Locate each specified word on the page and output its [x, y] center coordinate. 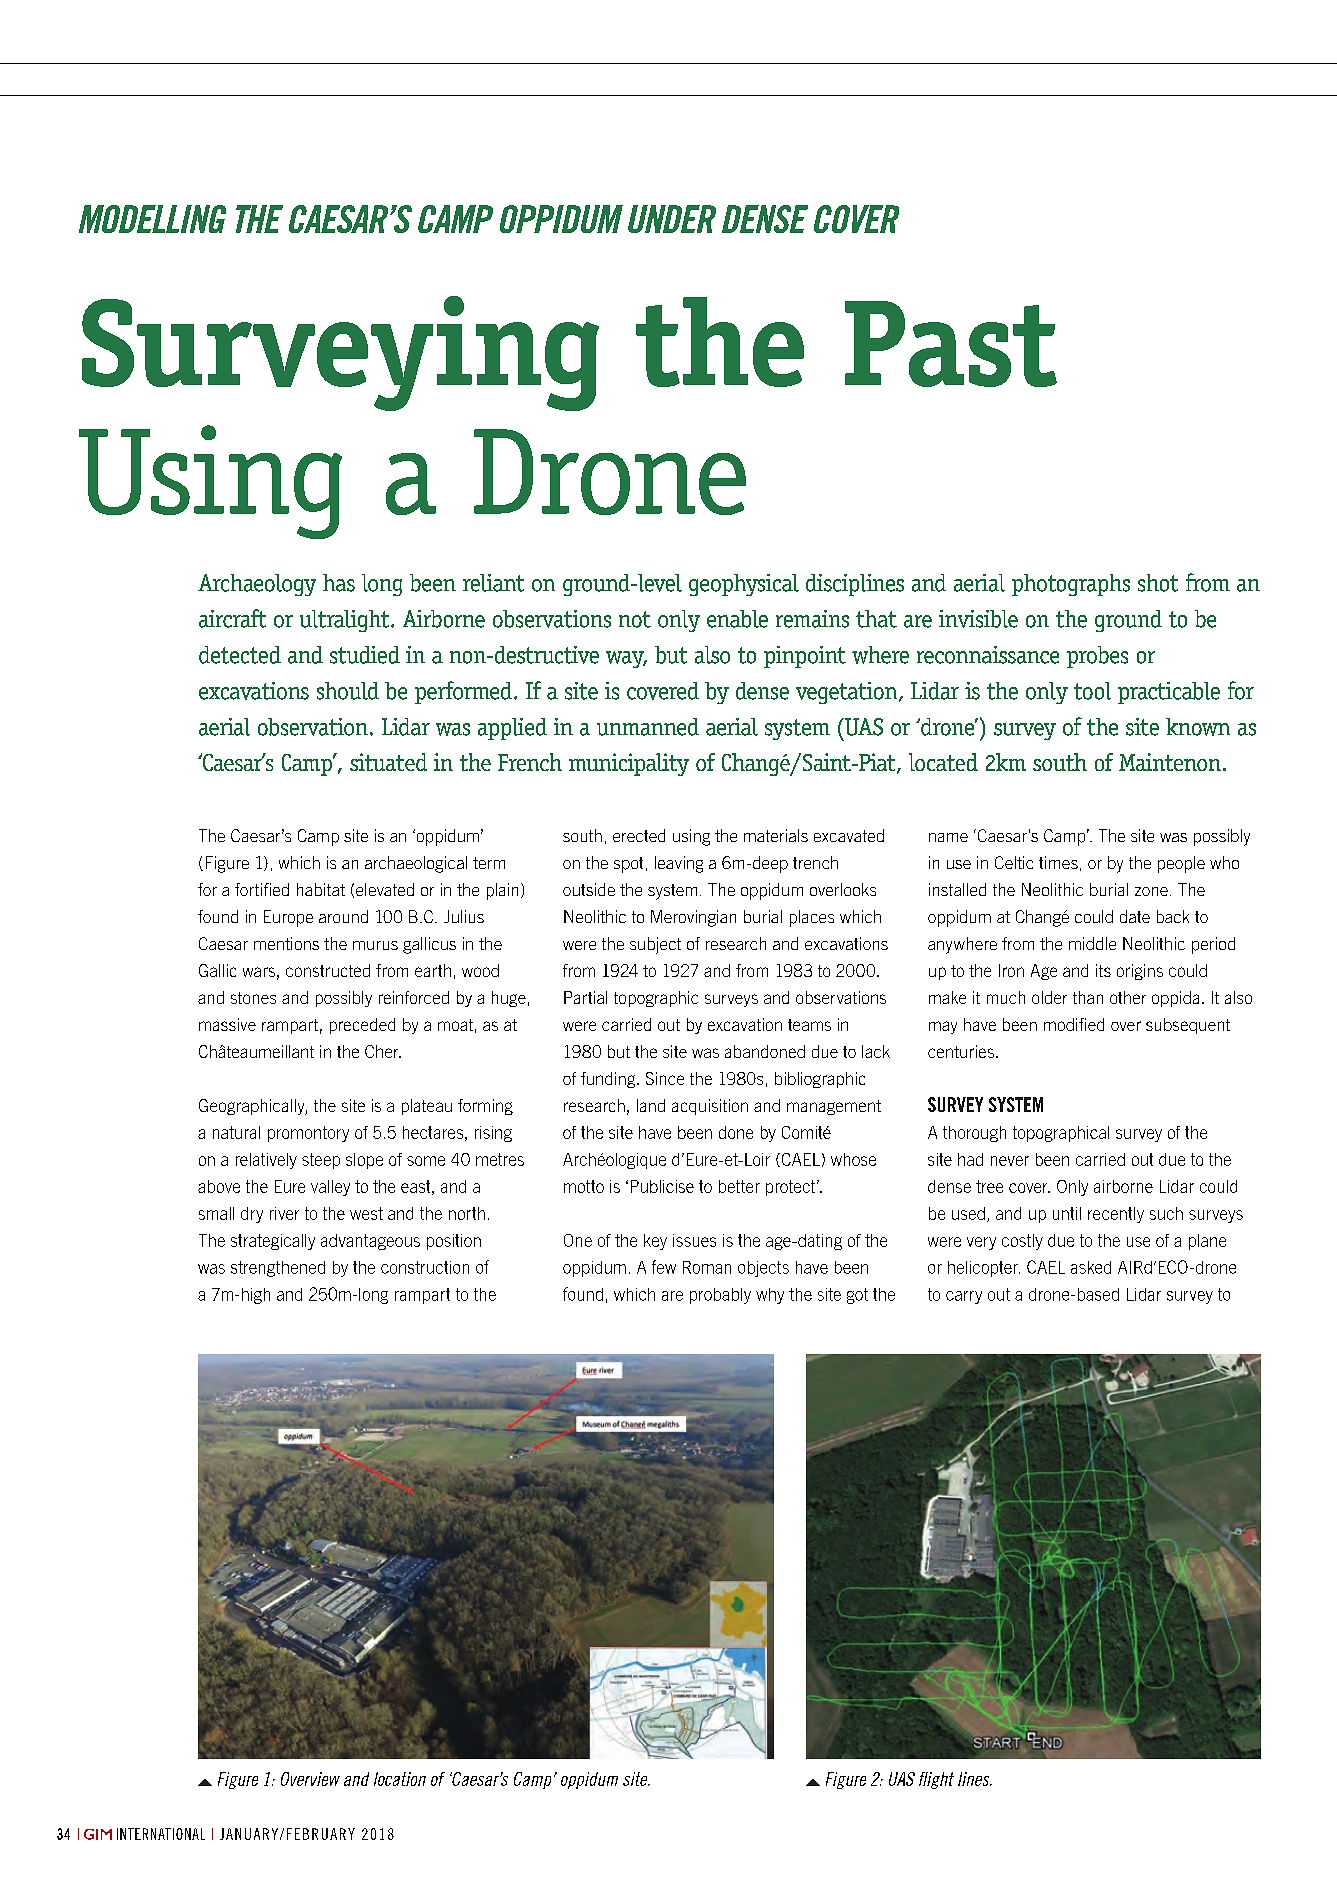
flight [936, 1780]
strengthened [278, 1269]
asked [1091, 1267]
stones [253, 998]
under [672, 219]
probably [720, 1296]
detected [240, 655]
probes [1097, 657]
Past [951, 344]
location [400, 1779]
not [635, 619]
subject [655, 945]
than [1088, 997]
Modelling [152, 219]
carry [964, 1297]
